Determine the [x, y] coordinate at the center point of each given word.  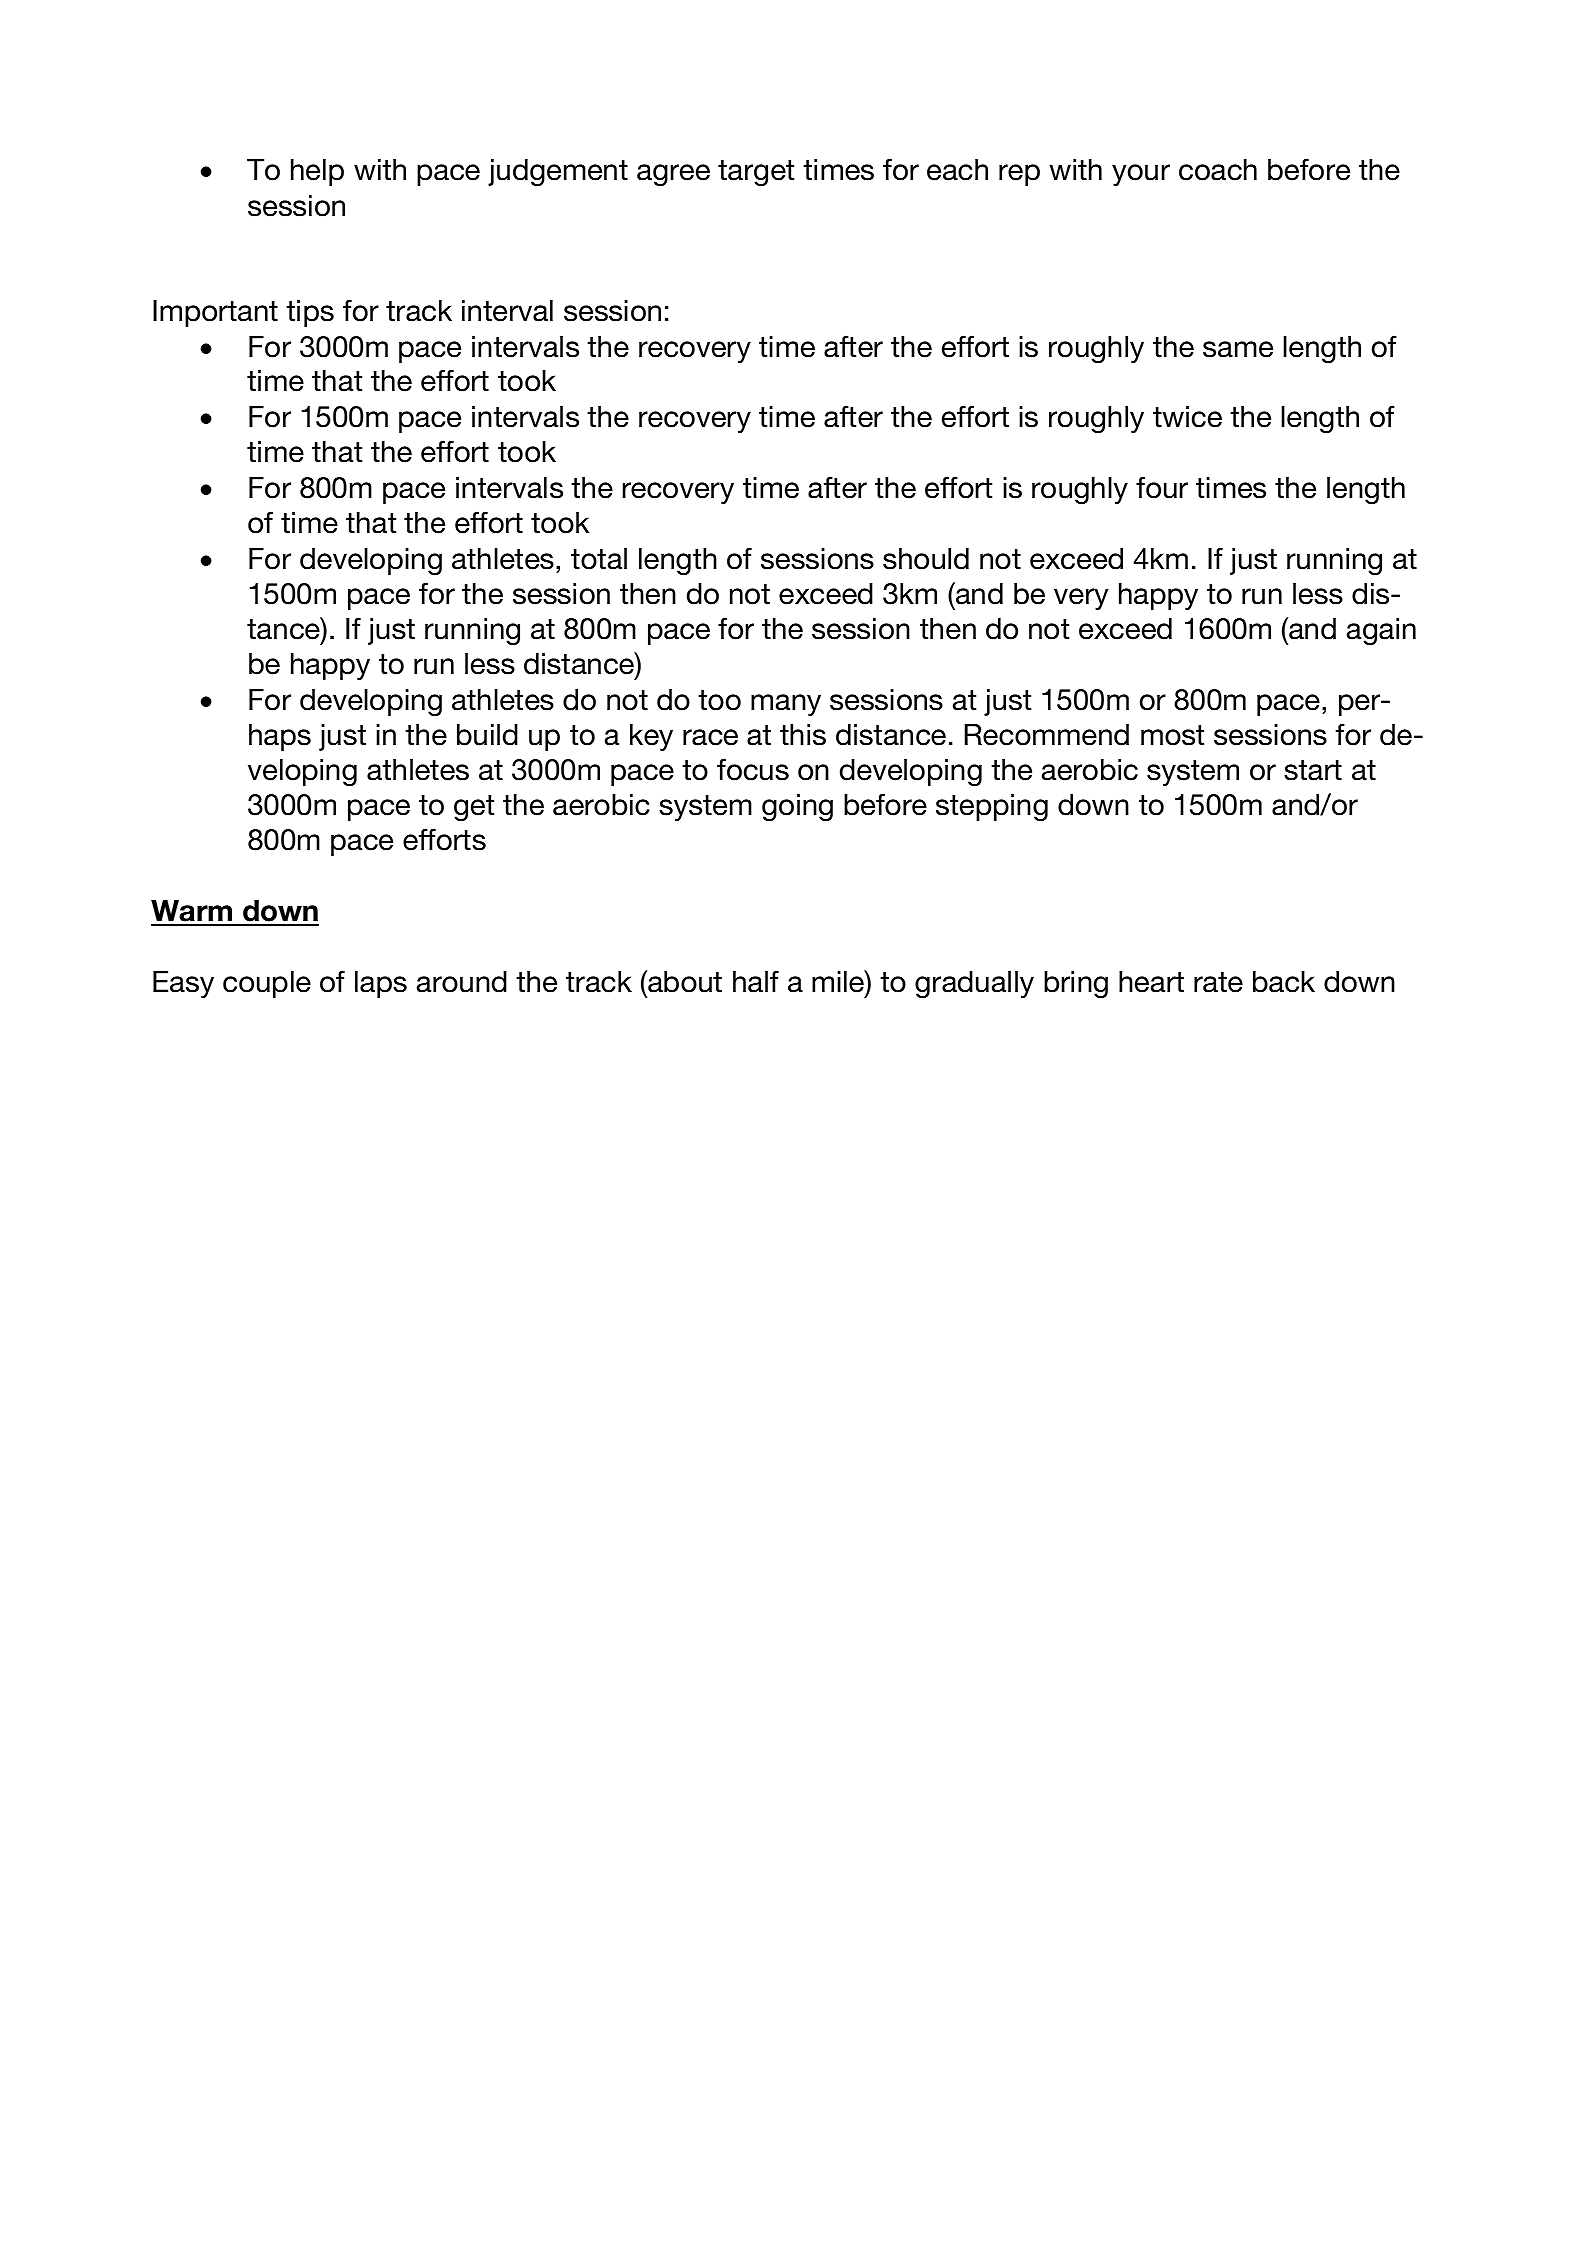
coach [1218, 170]
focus [753, 769]
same [1238, 349]
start [1313, 770]
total [599, 559]
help [317, 172]
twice [1187, 417]
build [487, 735]
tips [310, 313]
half [756, 981]
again [1381, 631]
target [756, 173]
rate [1218, 982]
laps [381, 984]
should [926, 559]
